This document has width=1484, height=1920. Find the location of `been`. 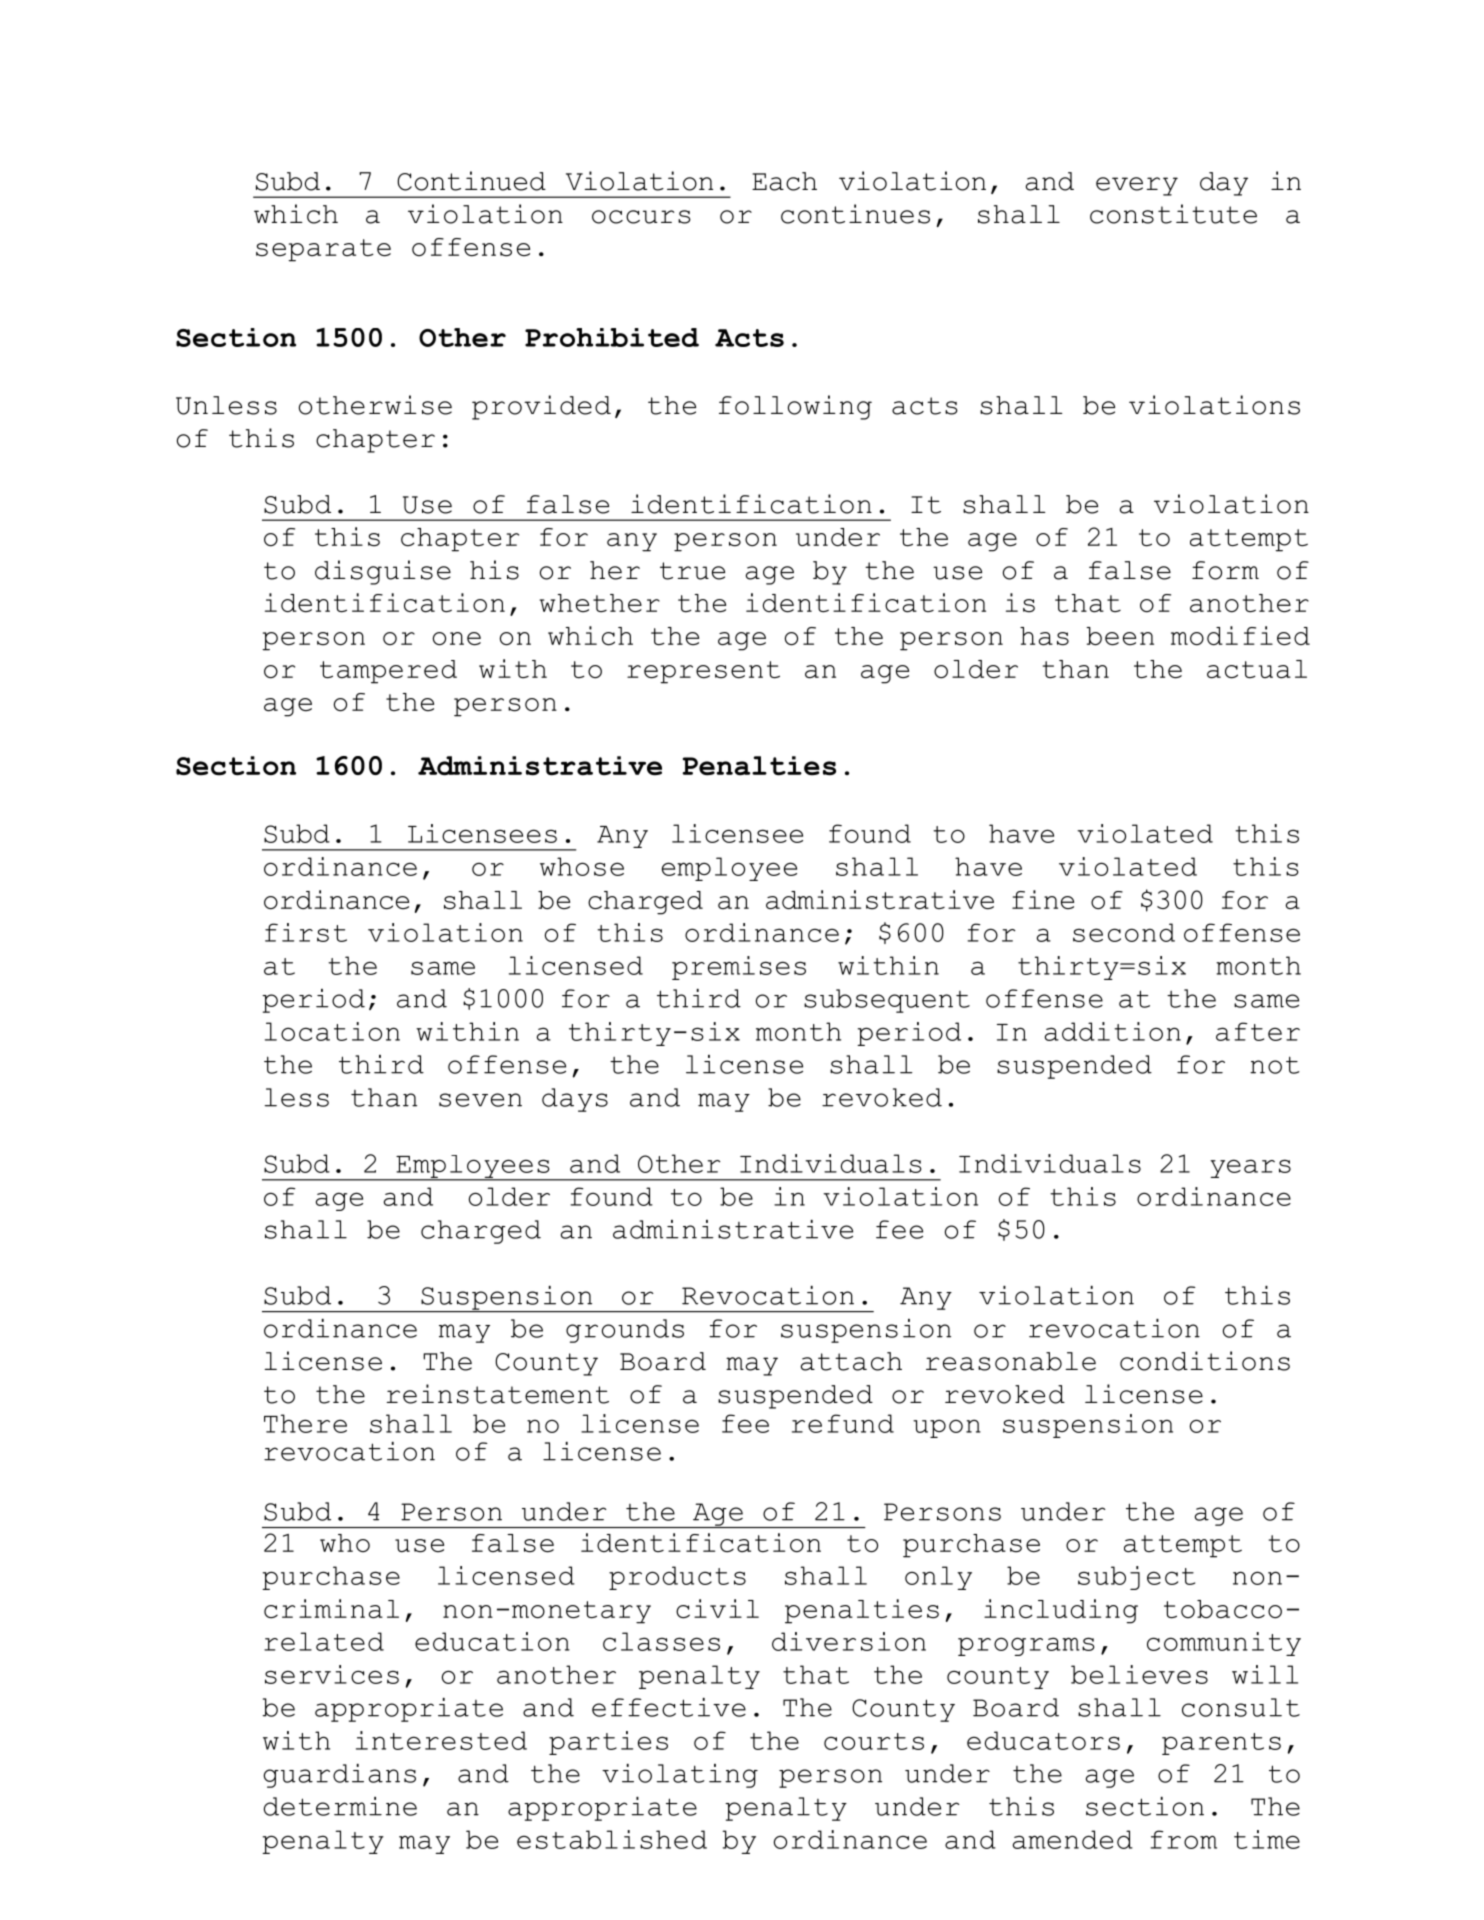

been is located at coordinates (1120, 636).
